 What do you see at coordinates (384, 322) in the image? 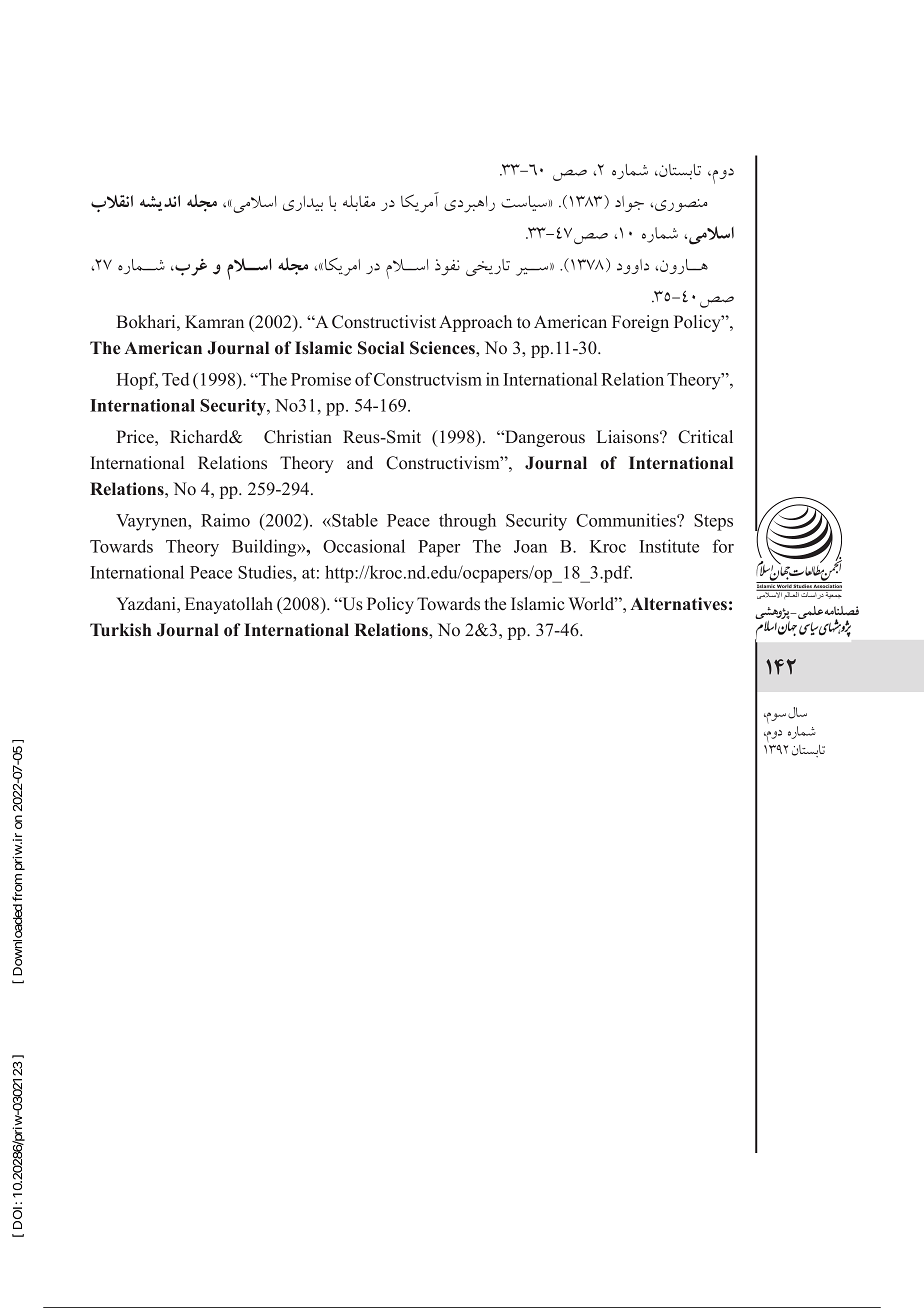
I see `Constructivist` at bounding box center [384, 322].
